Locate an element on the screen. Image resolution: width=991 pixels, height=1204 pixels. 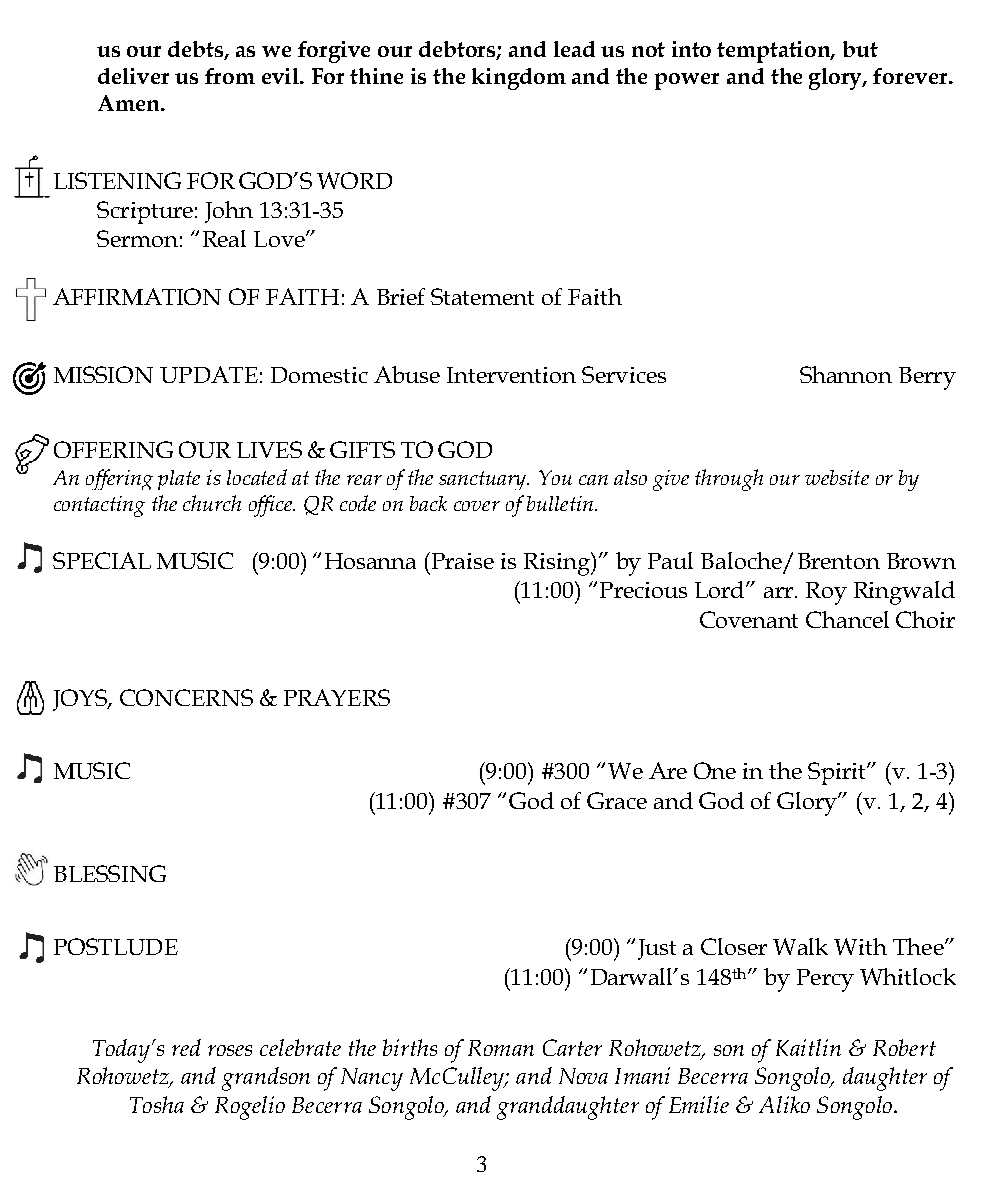
Intervention is located at coordinates (511, 375).
